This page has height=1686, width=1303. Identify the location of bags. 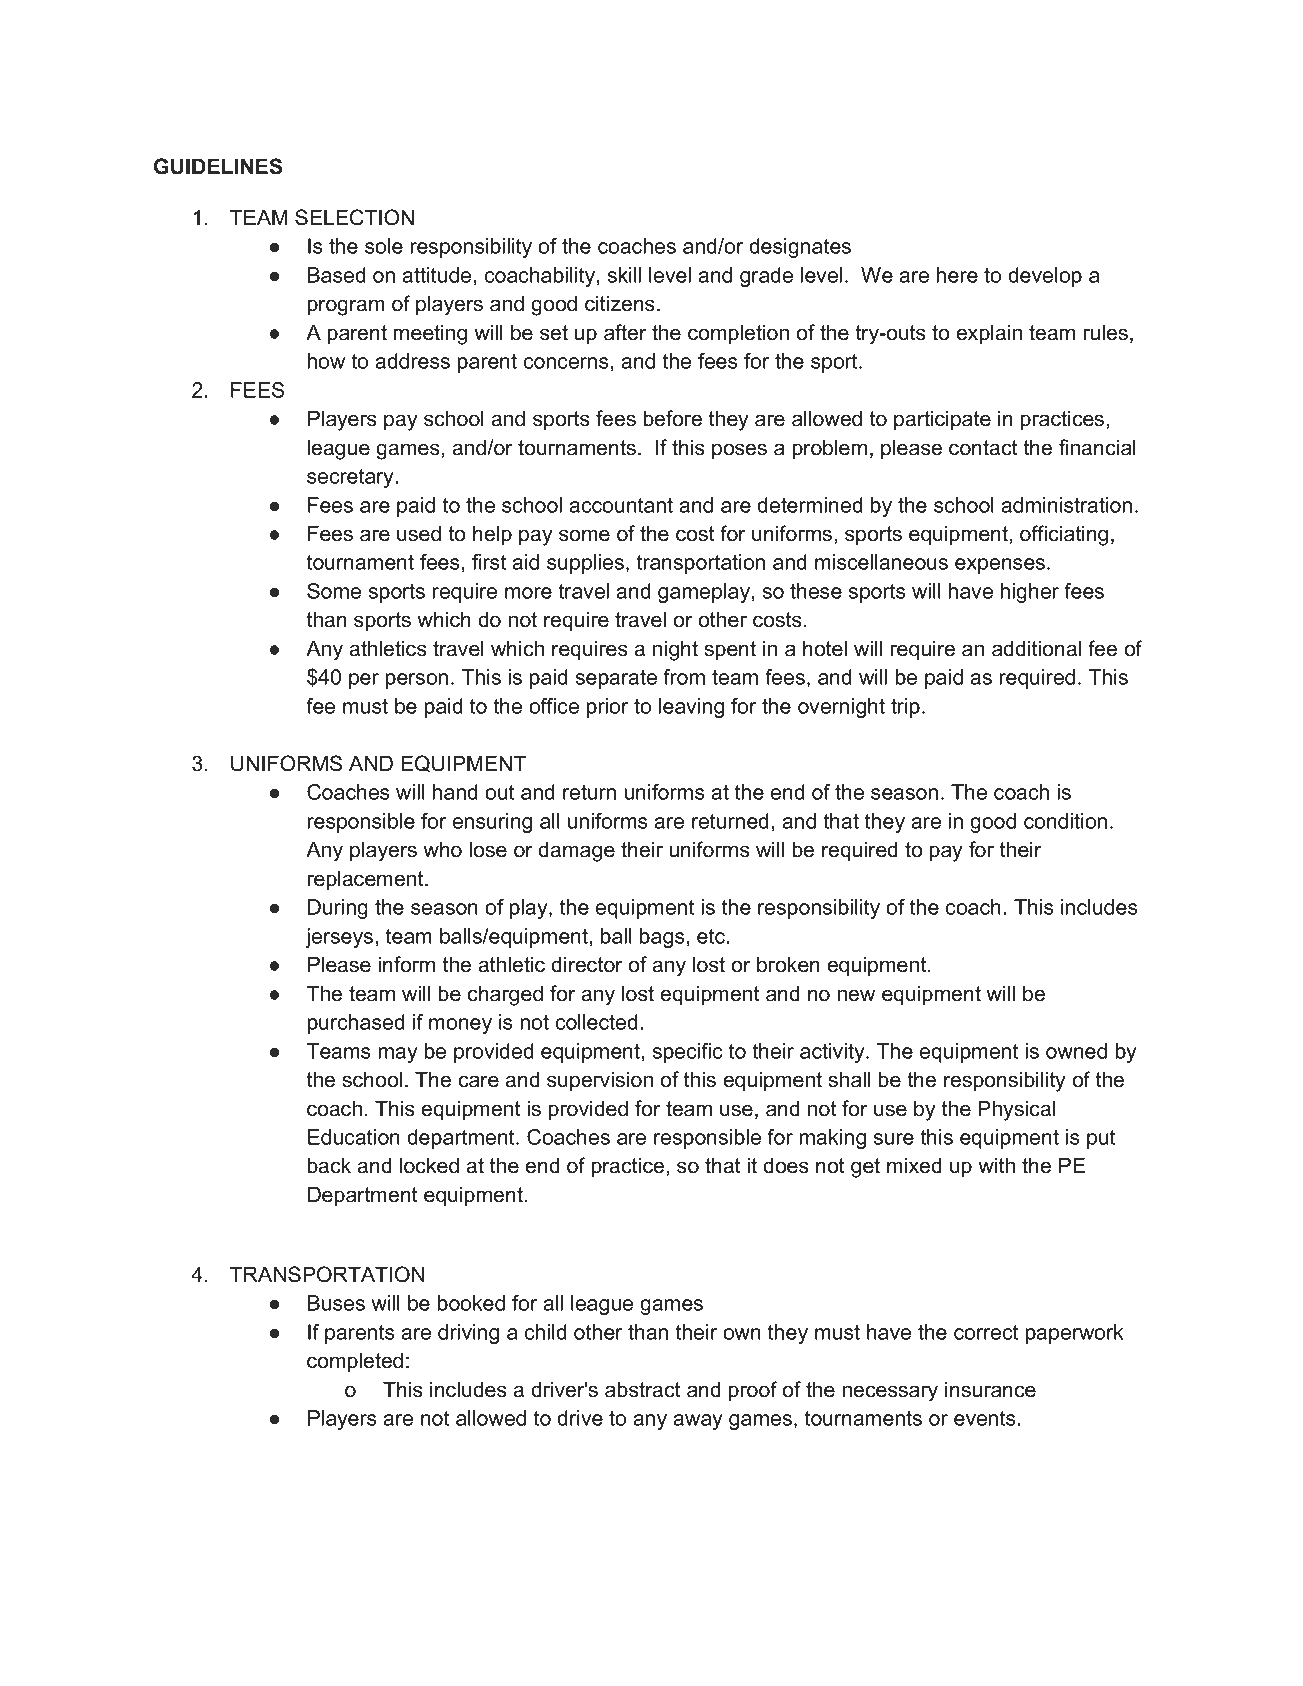
(662, 938).
